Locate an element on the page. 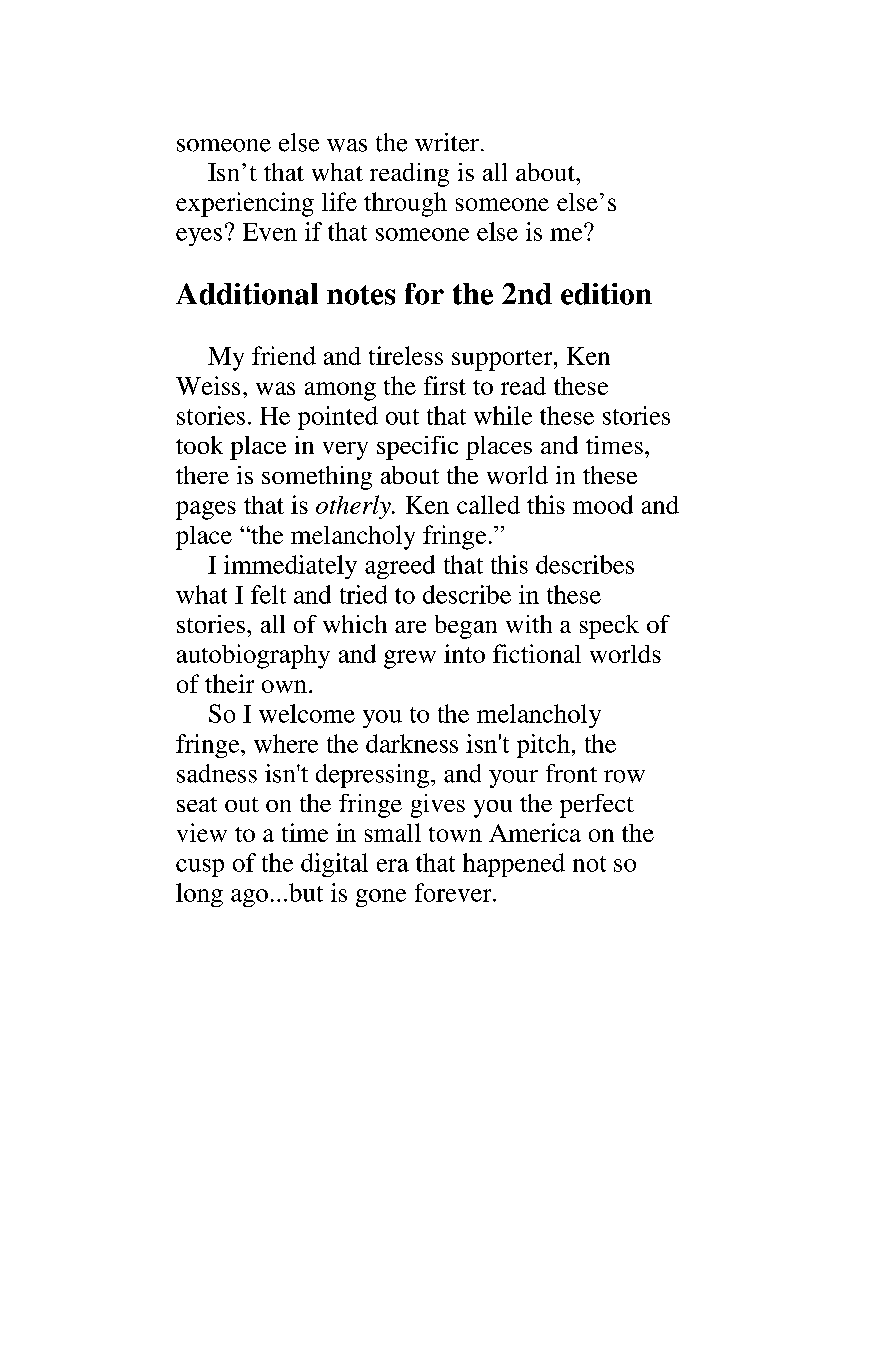 This image has height=1372, width=887. pages is located at coordinates (206, 510).
